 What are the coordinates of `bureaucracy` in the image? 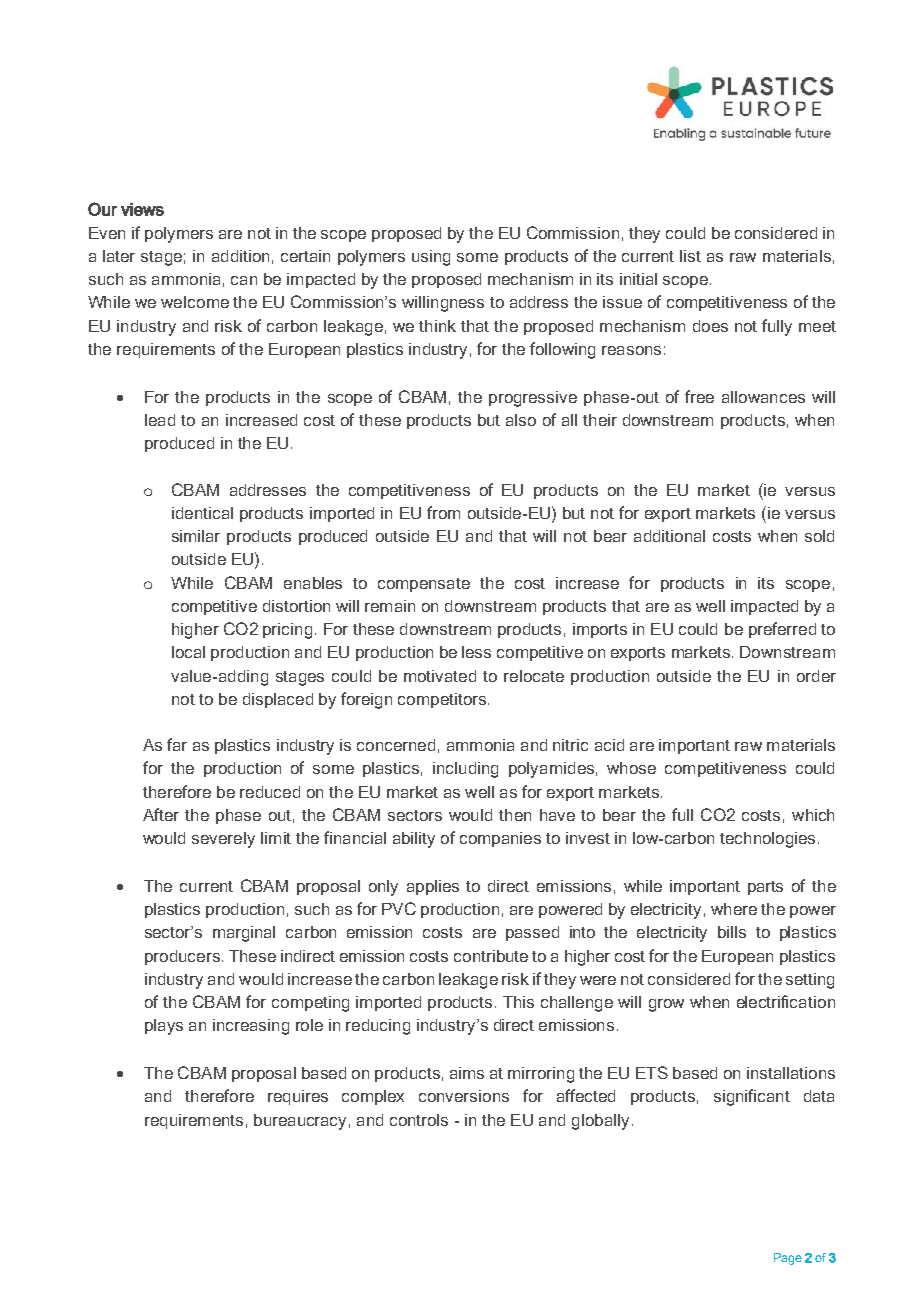 It's located at (300, 1122).
